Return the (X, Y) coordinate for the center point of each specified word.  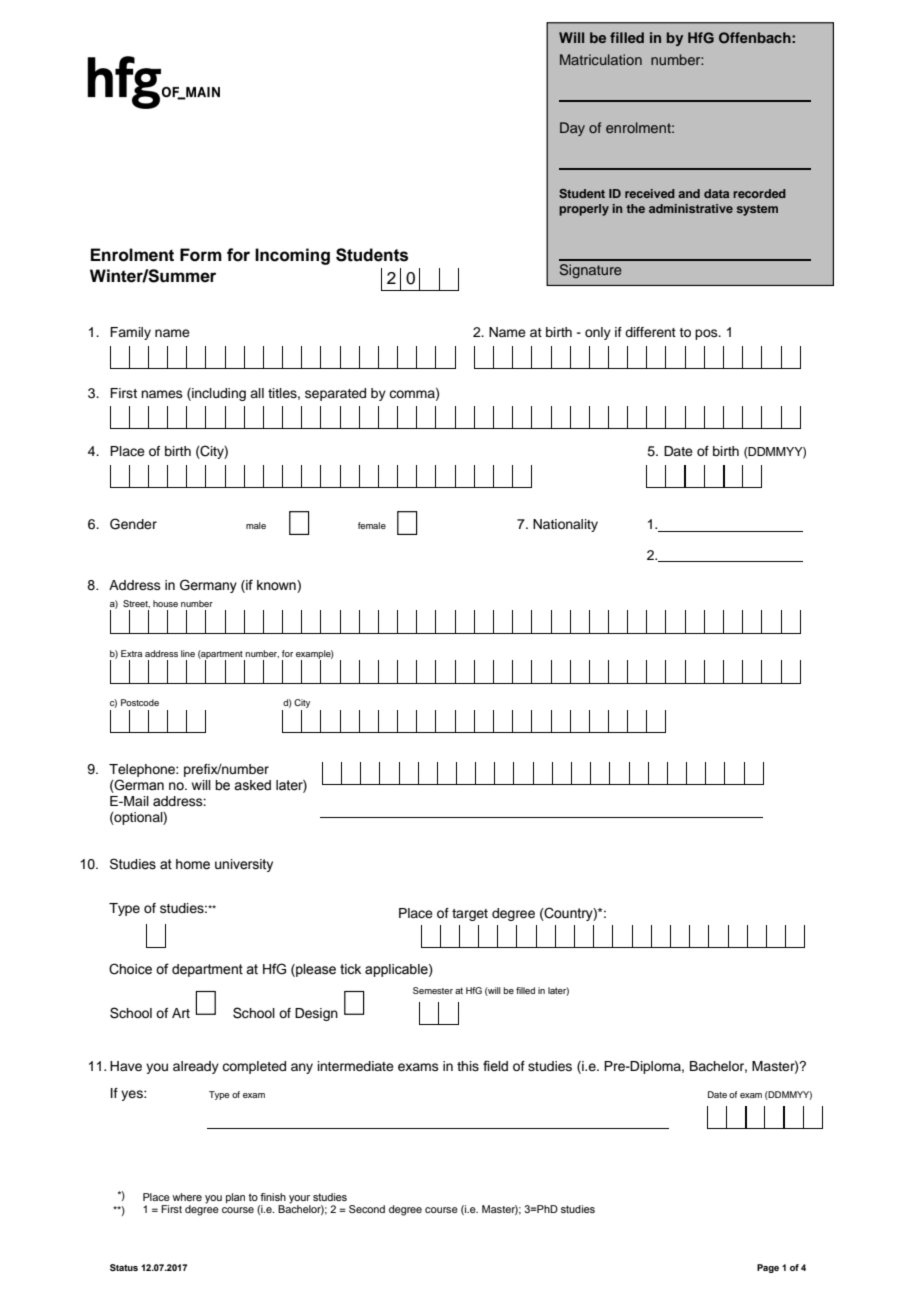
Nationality (565, 525)
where (187, 1197)
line (188, 653)
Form (201, 255)
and (689, 193)
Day (572, 129)
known (277, 586)
